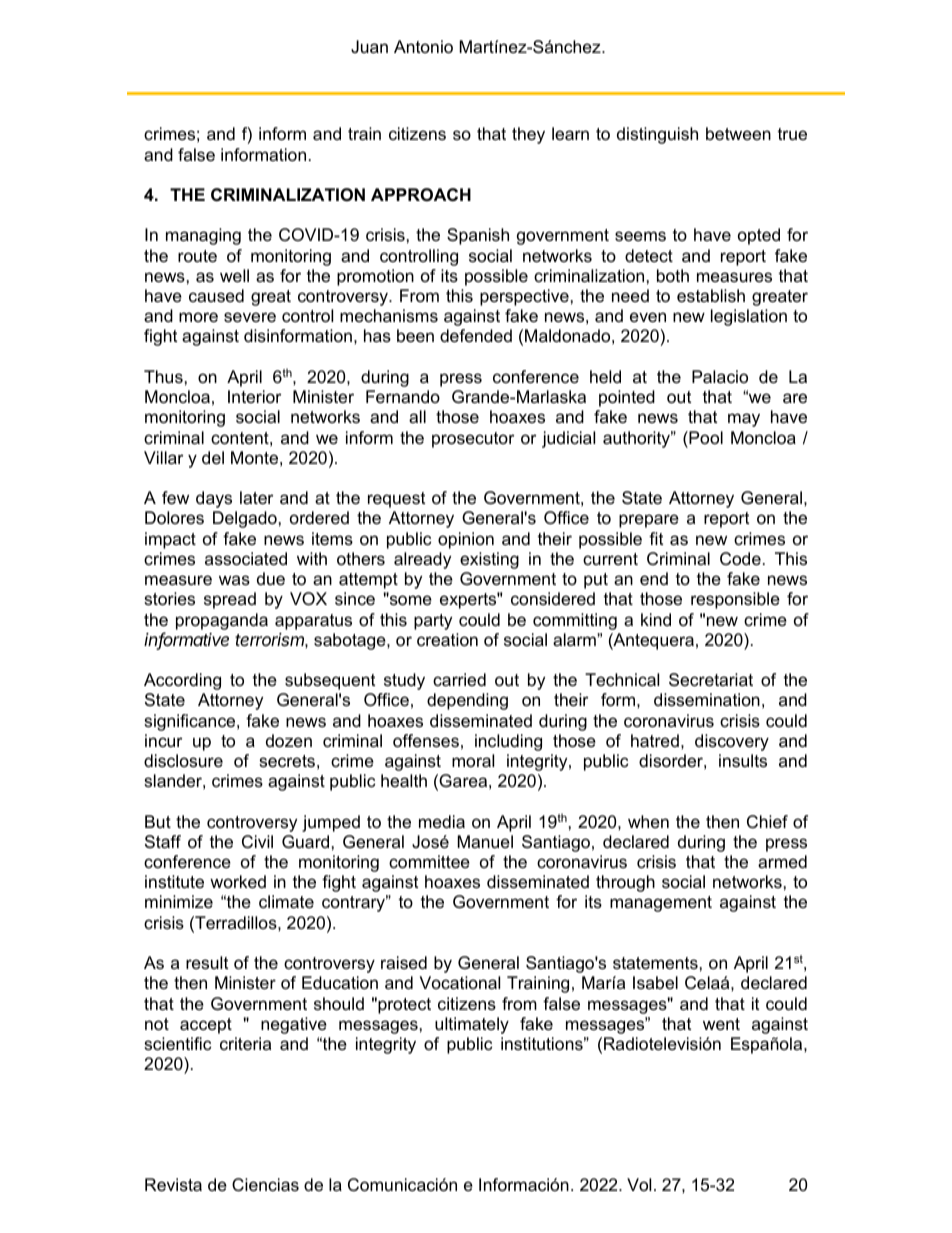 This page has width=952, height=1233. Describe the element at coordinates (639, 1184) in the page. I see `Vol` at that location.
